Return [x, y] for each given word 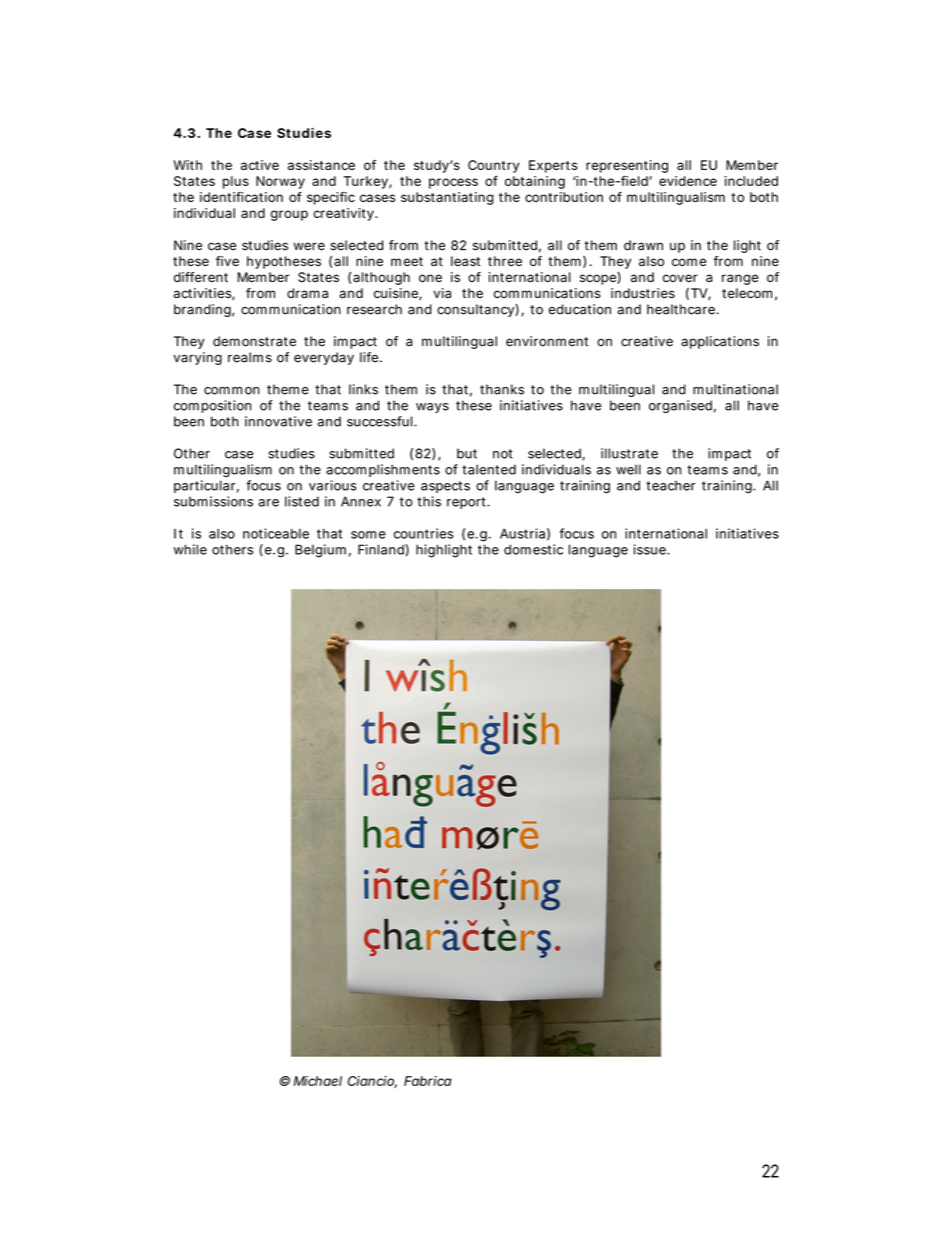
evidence [688, 181]
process [453, 183]
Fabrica [428, 1081]
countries [424, 533]
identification [241, 197]
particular [206, 486]
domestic [533, 549]
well [628, 469]
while [190, 549]
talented [489, 469]
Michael [318, 1081]
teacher [670, 485]
